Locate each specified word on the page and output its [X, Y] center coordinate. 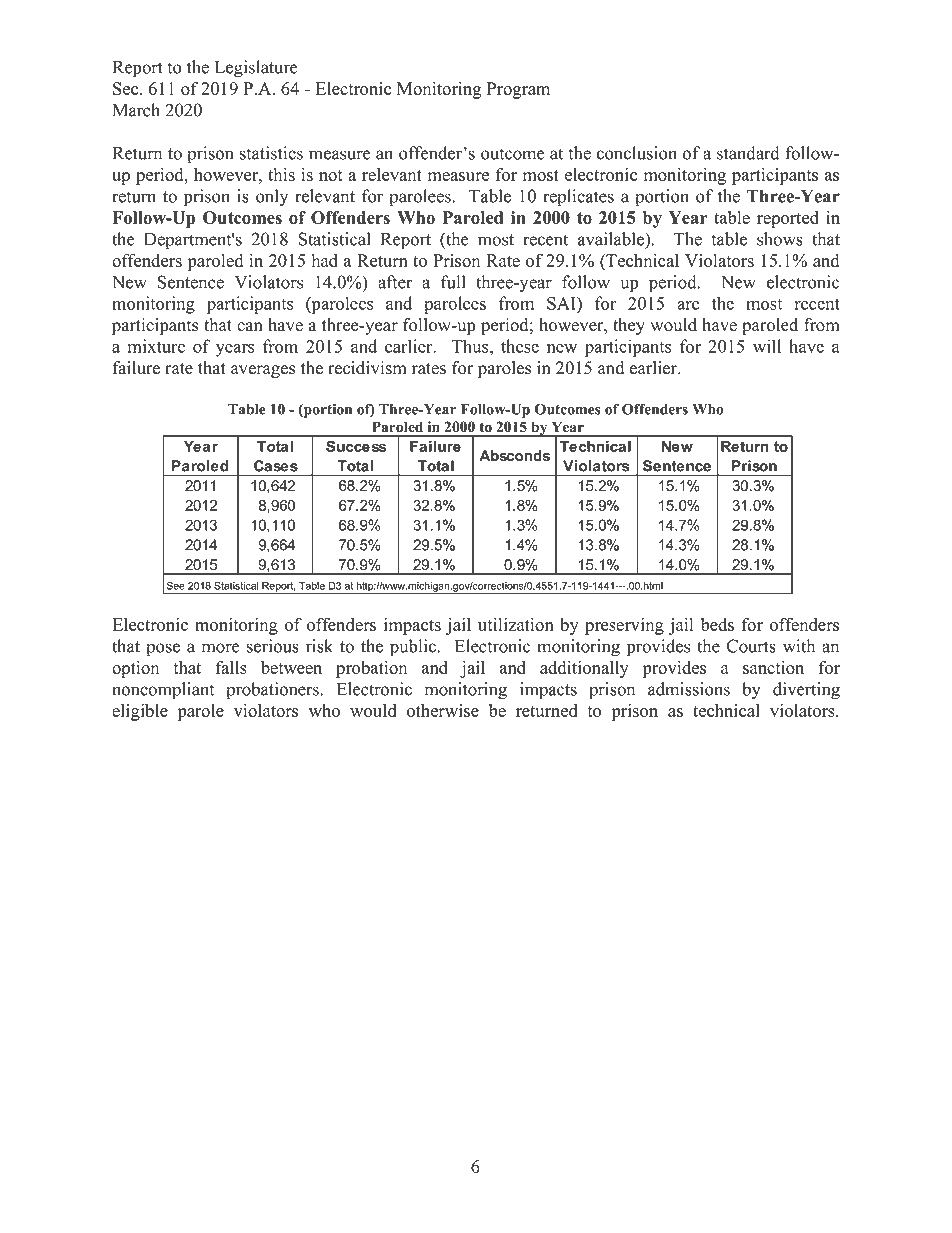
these [520, 346]
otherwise [443, 710]
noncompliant [163, 691]
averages [263, 371]
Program [518, 90]
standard [748, 153]
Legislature [256, 69]
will [767, 346]
